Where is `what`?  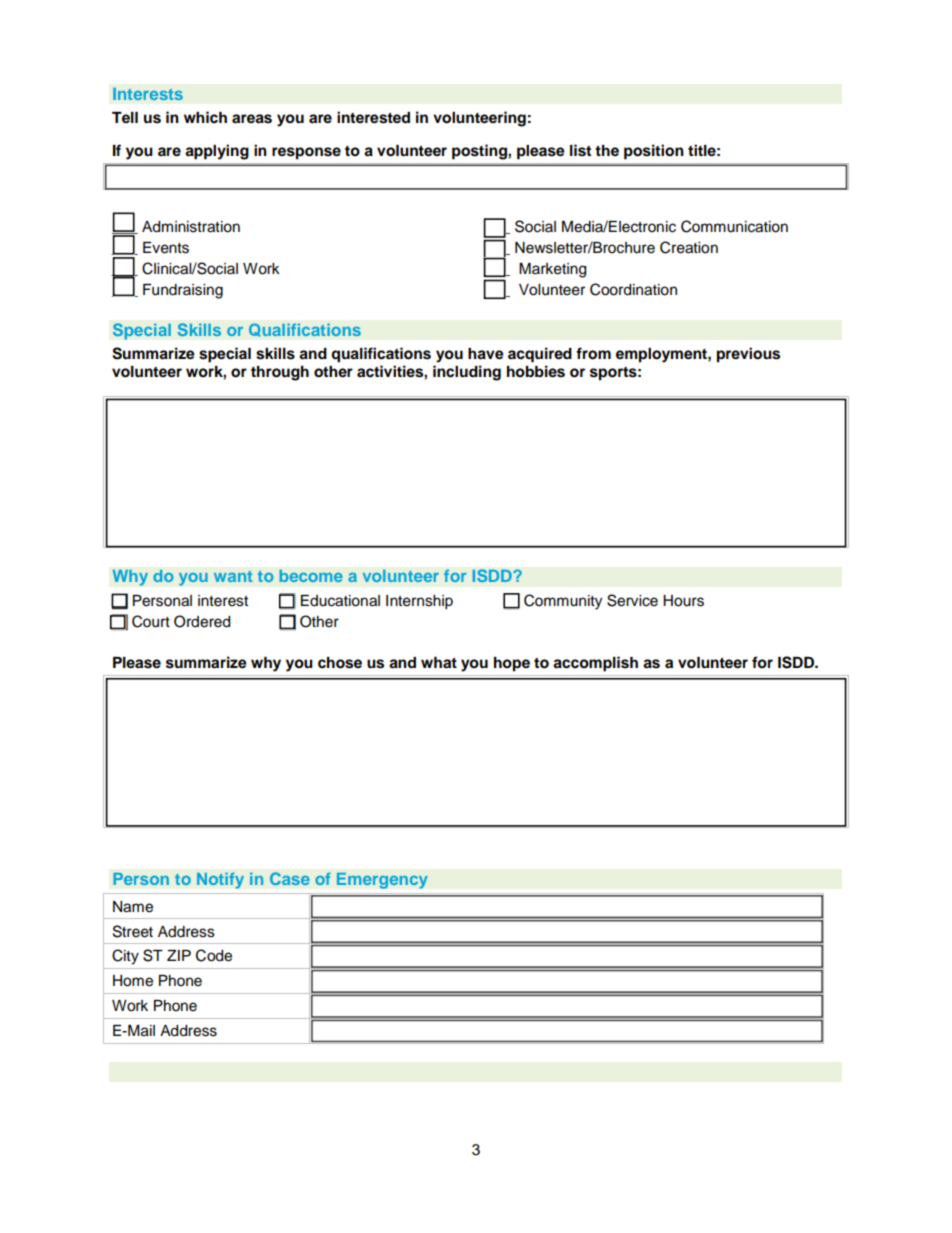 what is located at coordinates (439, 662).
